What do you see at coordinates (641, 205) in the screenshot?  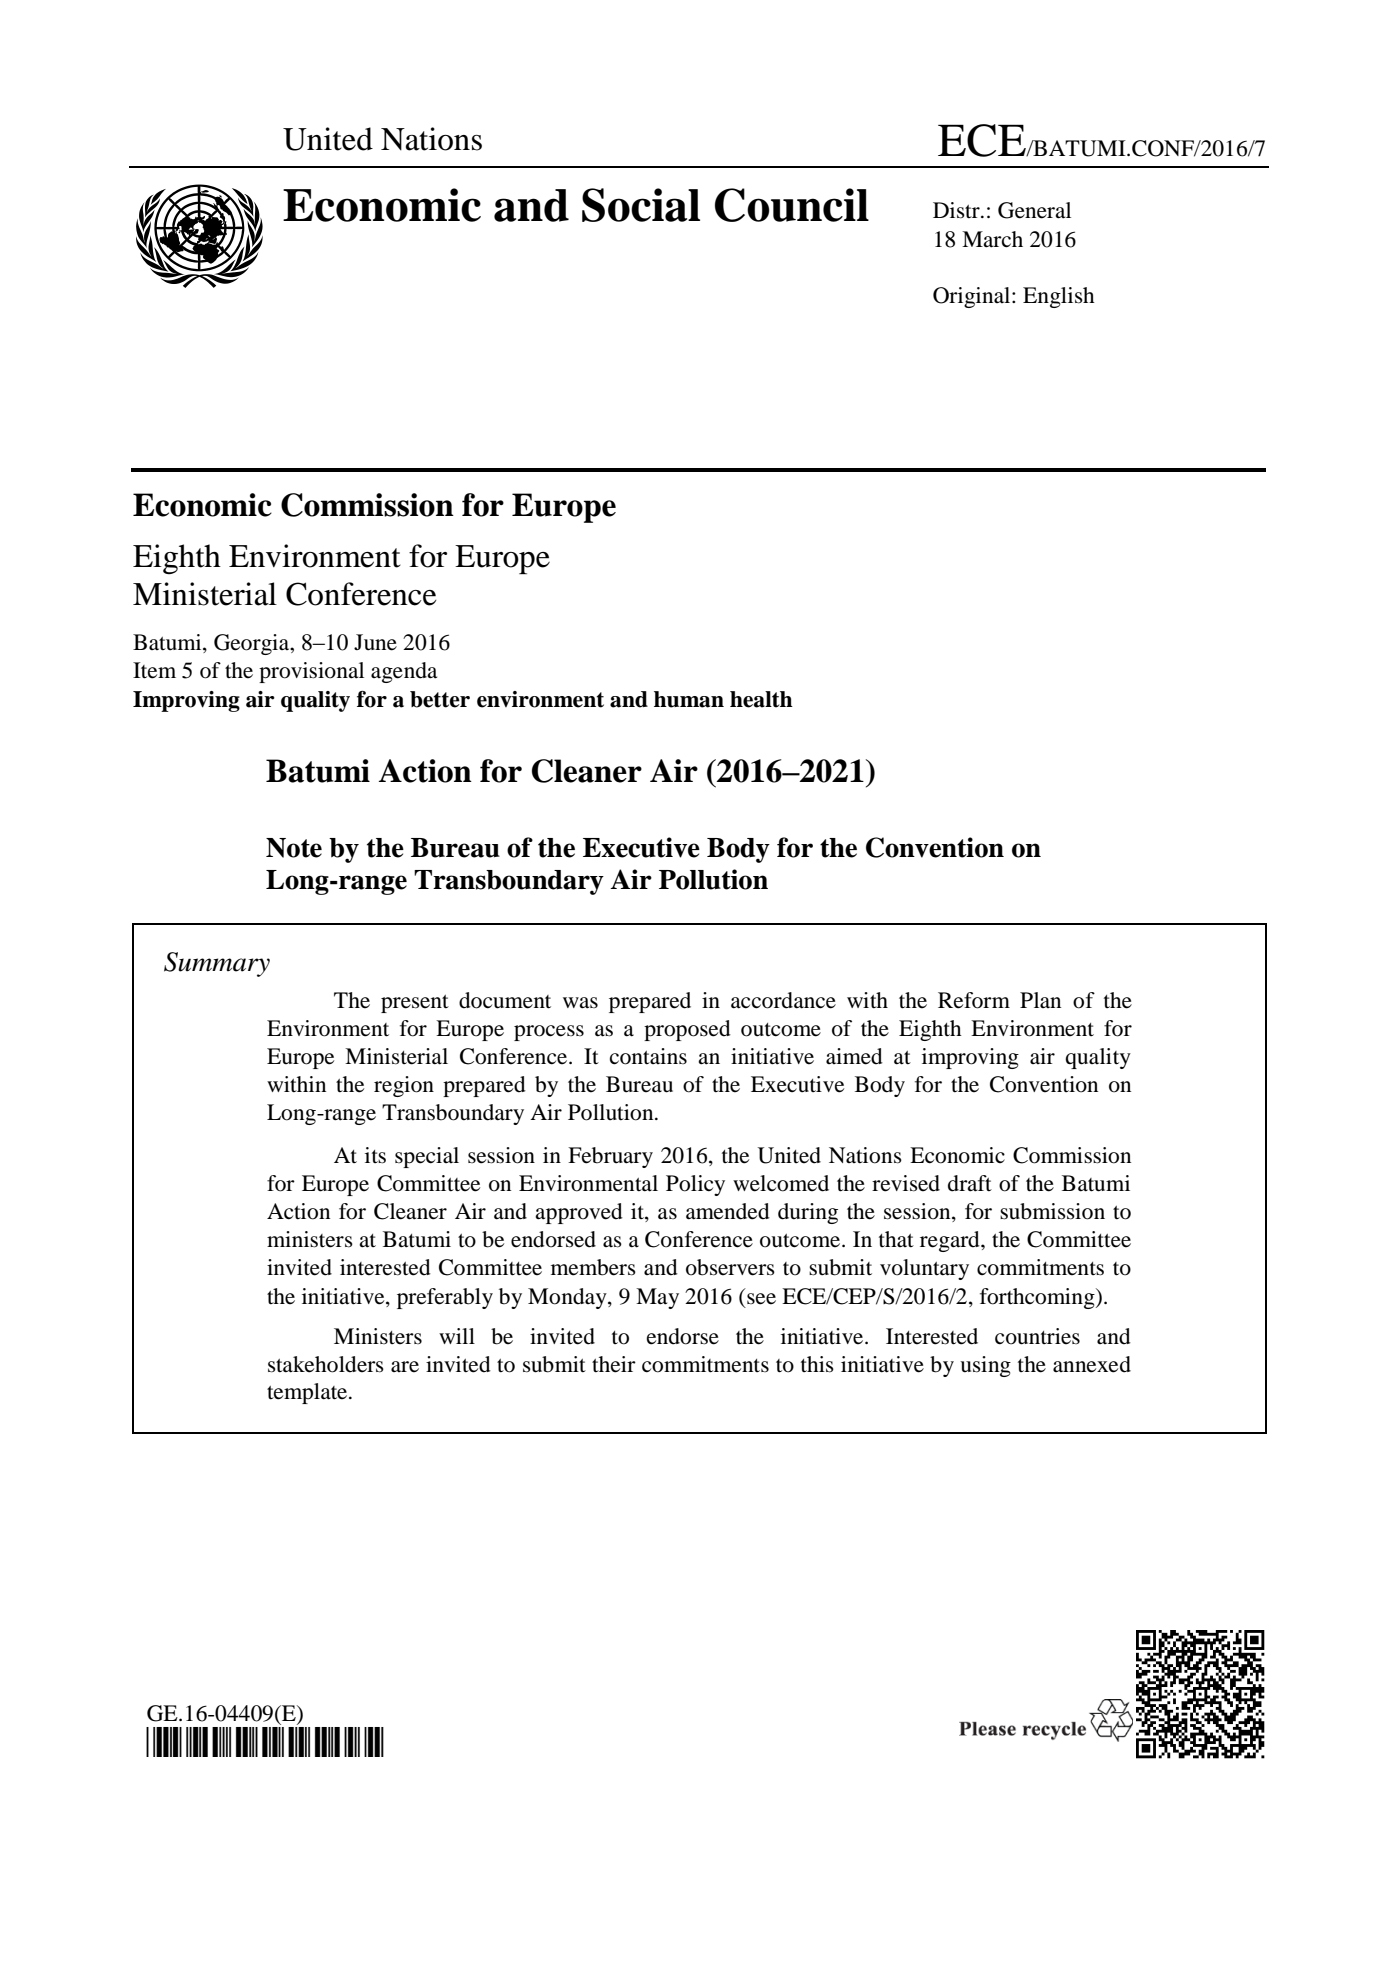 I see `Social` at bounding box center [641, 205].
